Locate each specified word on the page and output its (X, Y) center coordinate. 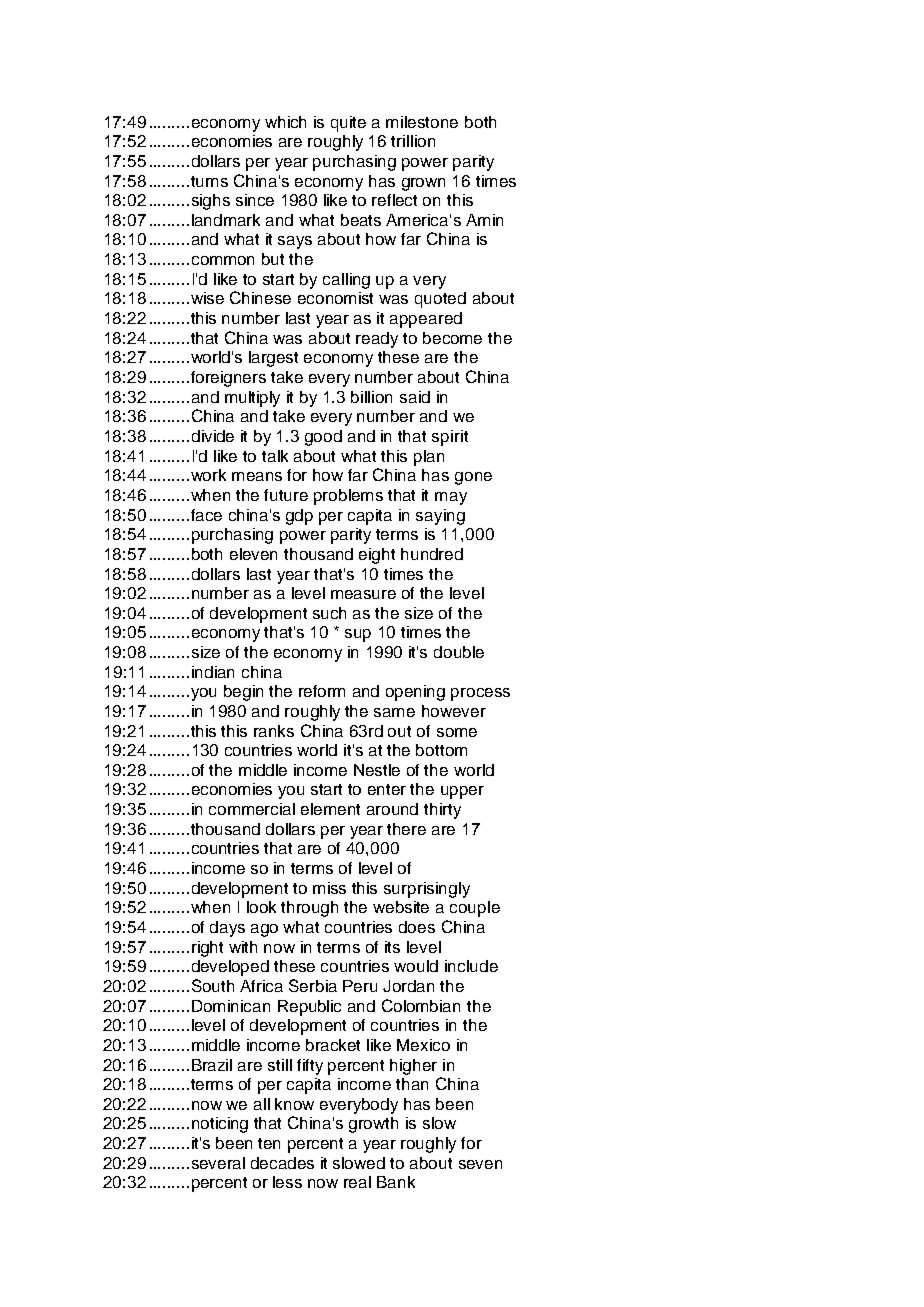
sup (358, 635)
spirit (450, 438)
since (255, 200)
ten (269, 1143)
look (261, 907)
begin (243, 693)
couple (475, 909)
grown (423, 184)
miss (329, 888)
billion (371, 397)
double (459, 652)
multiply (252, 399)
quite (348, 124)
